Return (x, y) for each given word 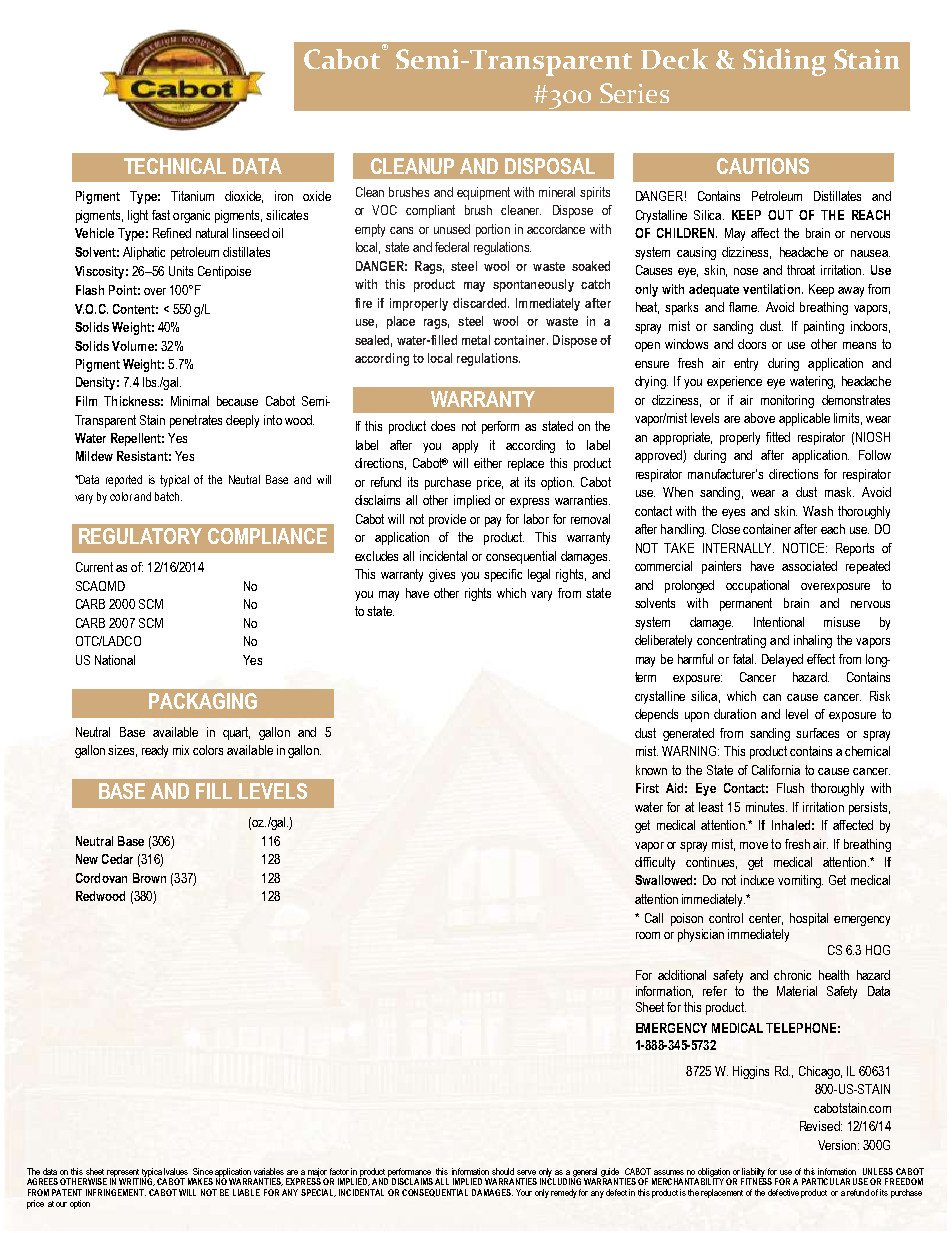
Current (94, 567)
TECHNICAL (175, 166)
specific (503, 575)
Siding (784, 62)
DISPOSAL (550, 166)
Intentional (779, 622)
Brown (149, 878)
